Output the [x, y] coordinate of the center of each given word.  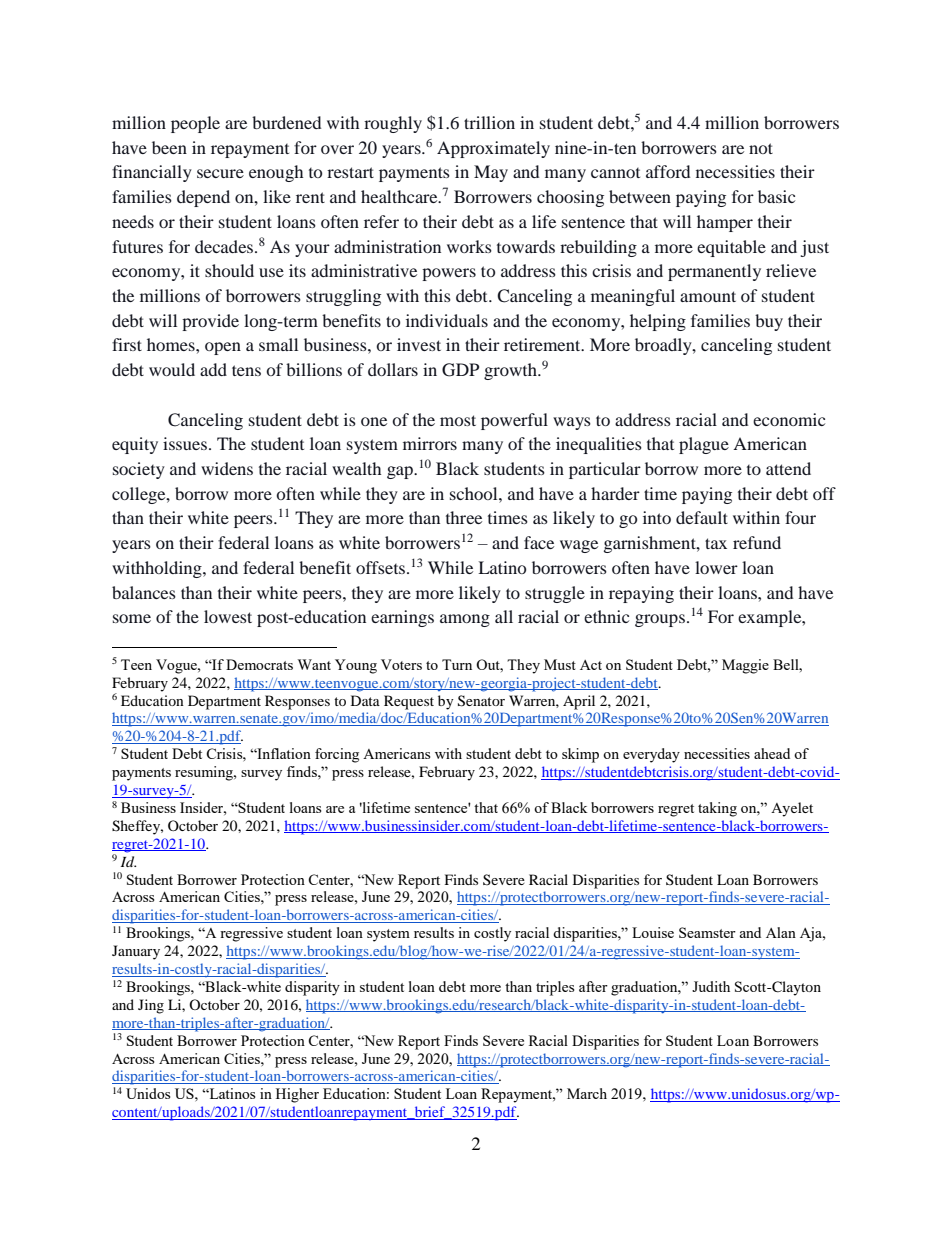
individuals [447, 320]
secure [220, 173]
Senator [481, 701]
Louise [653, 932]
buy [769, 322]
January [136, 952]
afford [668, 171]
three [464, 517]
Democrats [259, 664]
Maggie [745, 666]
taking [717, 809]
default [702, 517]
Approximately [493, 149]
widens [227, 468]
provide [210, 322]
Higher [297, 1095]
